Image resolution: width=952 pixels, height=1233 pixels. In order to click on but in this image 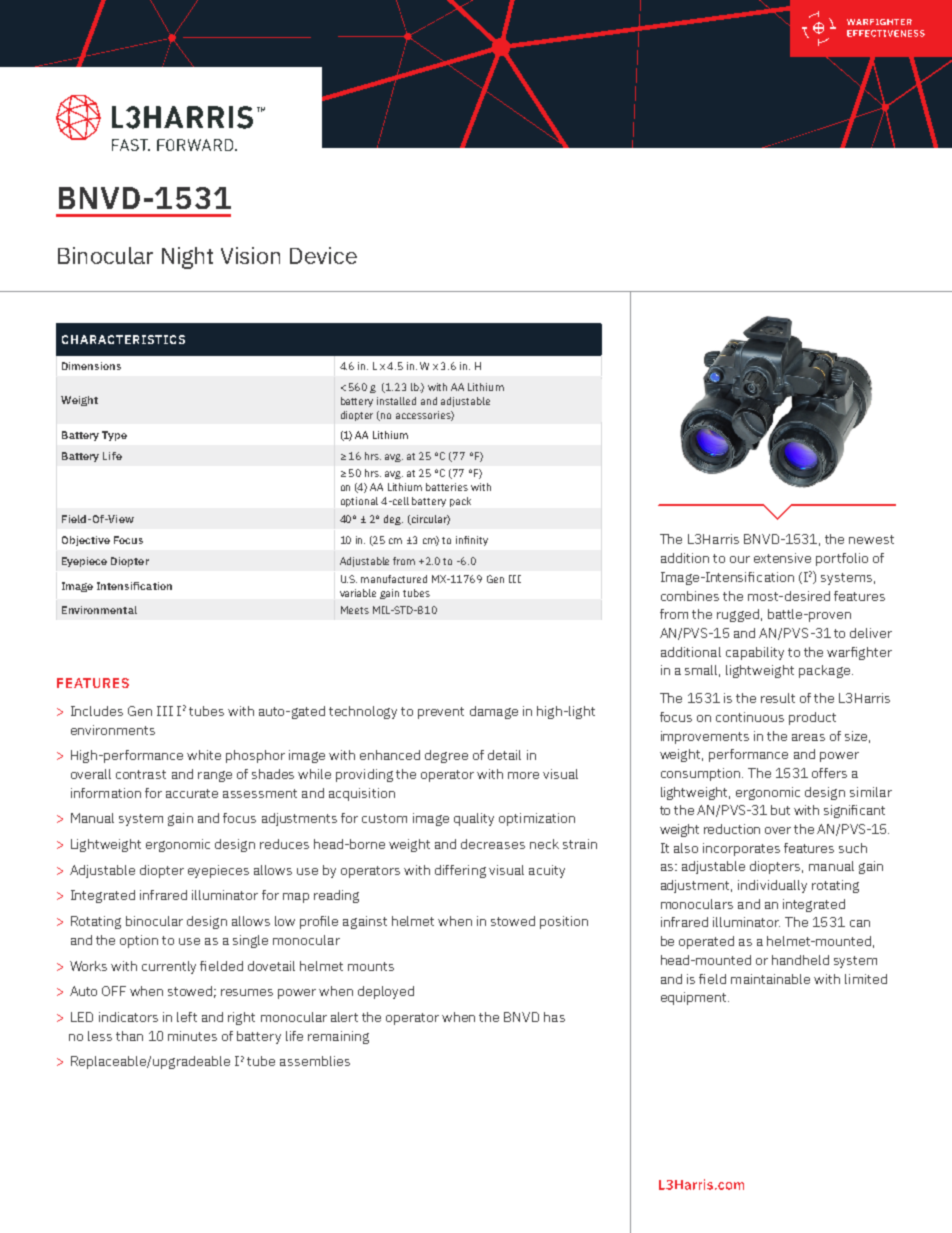, I will do `click(780, 810)`.
